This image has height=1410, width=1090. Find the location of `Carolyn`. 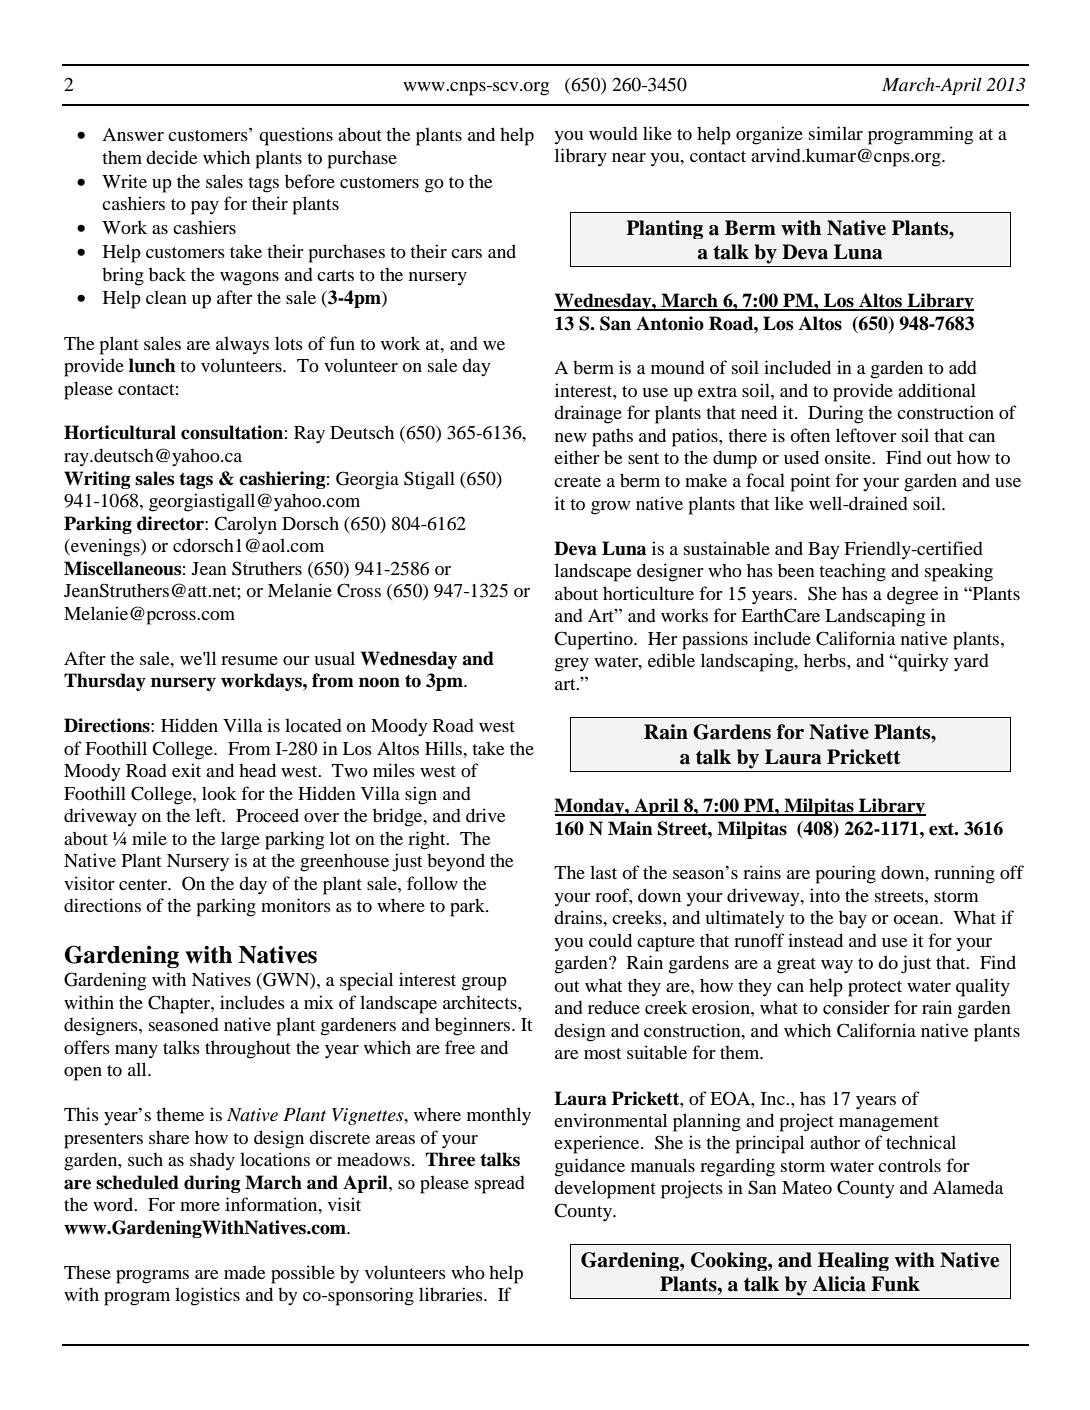

Carolyn is located at coordinates (245, 525).
